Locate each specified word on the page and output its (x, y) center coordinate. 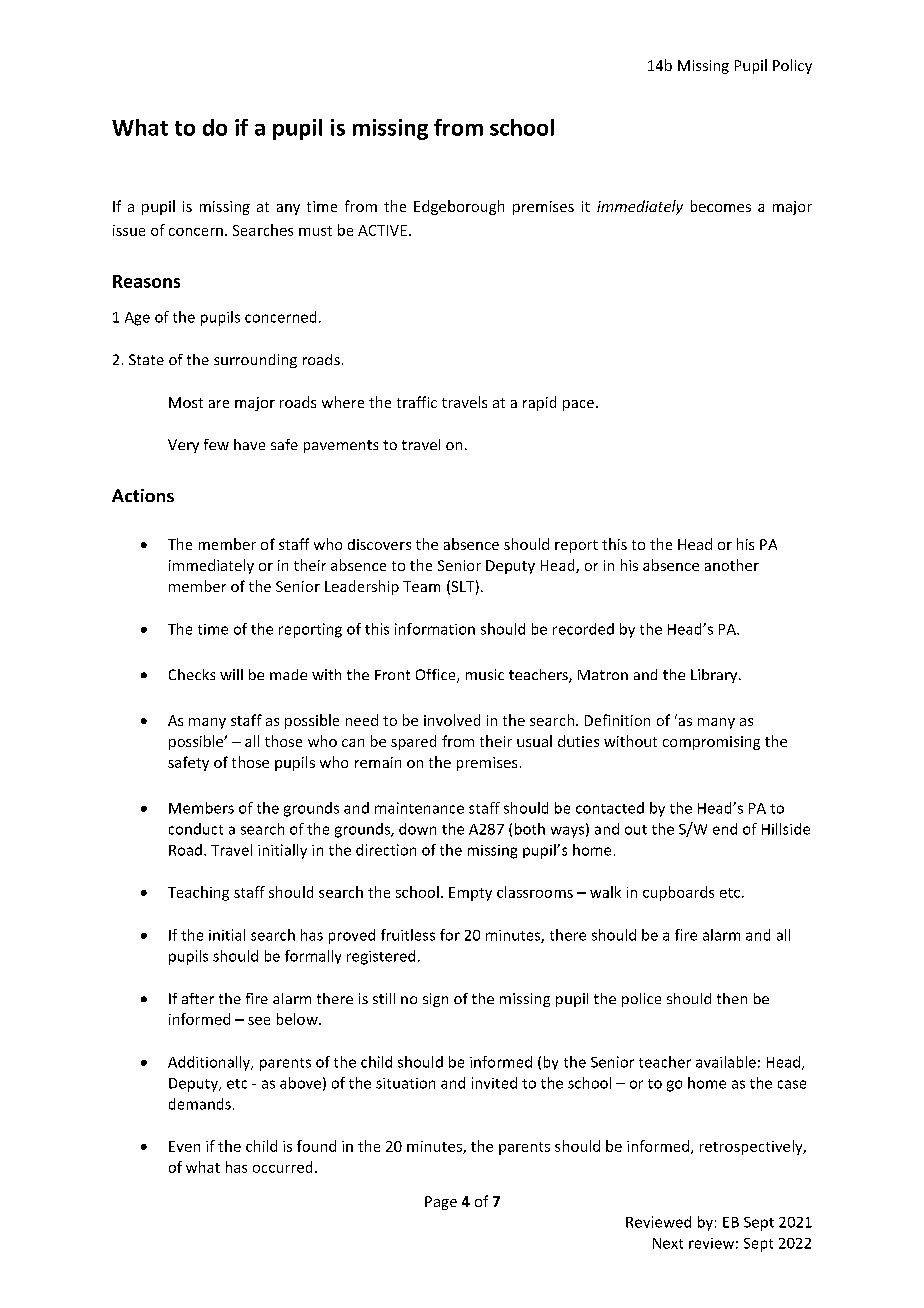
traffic (417, 402)
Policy (792, 66)
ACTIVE (382, 230)
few (216, 444)
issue (129, 230)
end (725, 829)
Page (441, 1203)
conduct (196, 829)
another (732, 565)
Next (668, 1243)
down (417, 829)
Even (184, 1146)
